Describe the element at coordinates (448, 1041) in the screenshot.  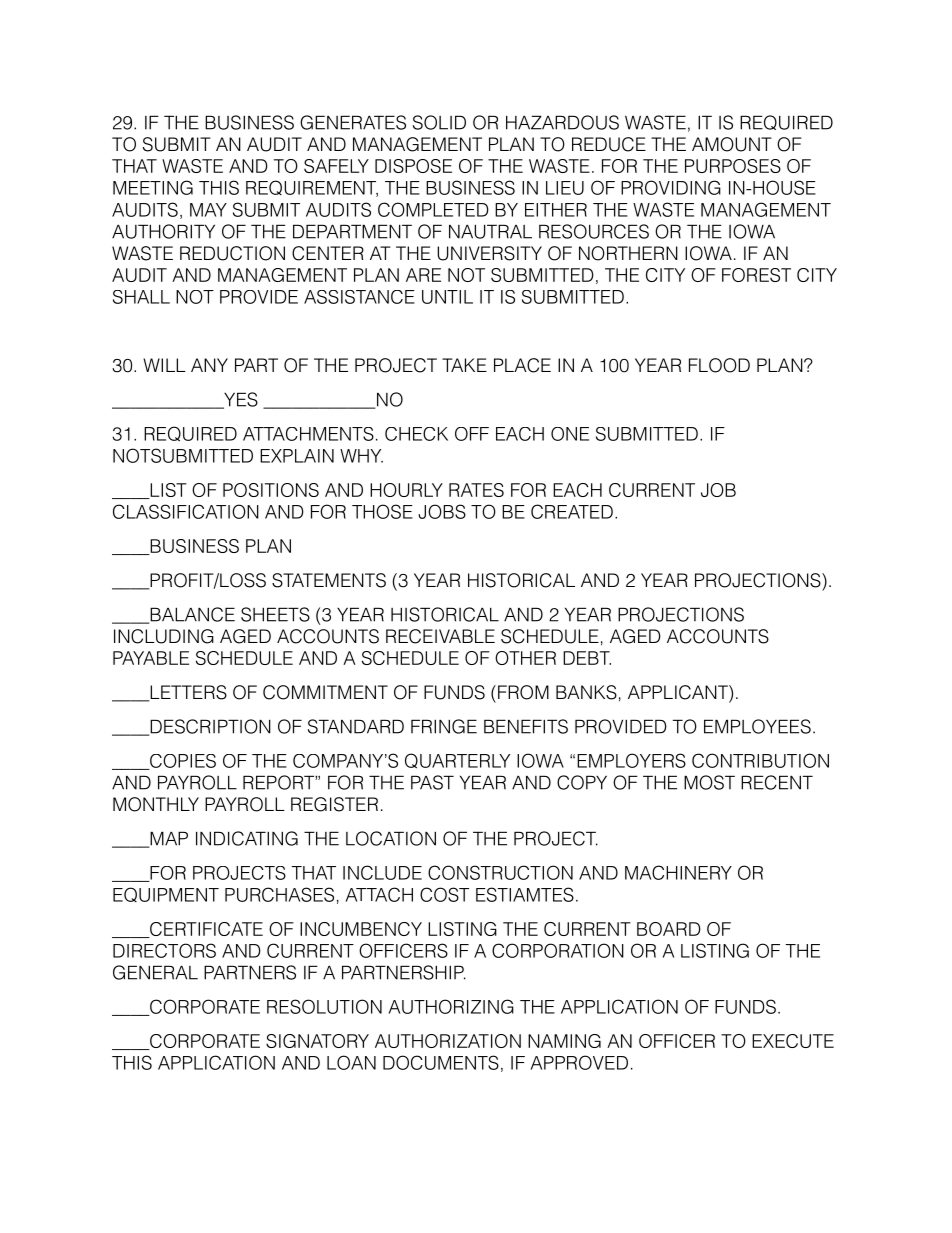
I see `AUTHORIZATION` at that location.
